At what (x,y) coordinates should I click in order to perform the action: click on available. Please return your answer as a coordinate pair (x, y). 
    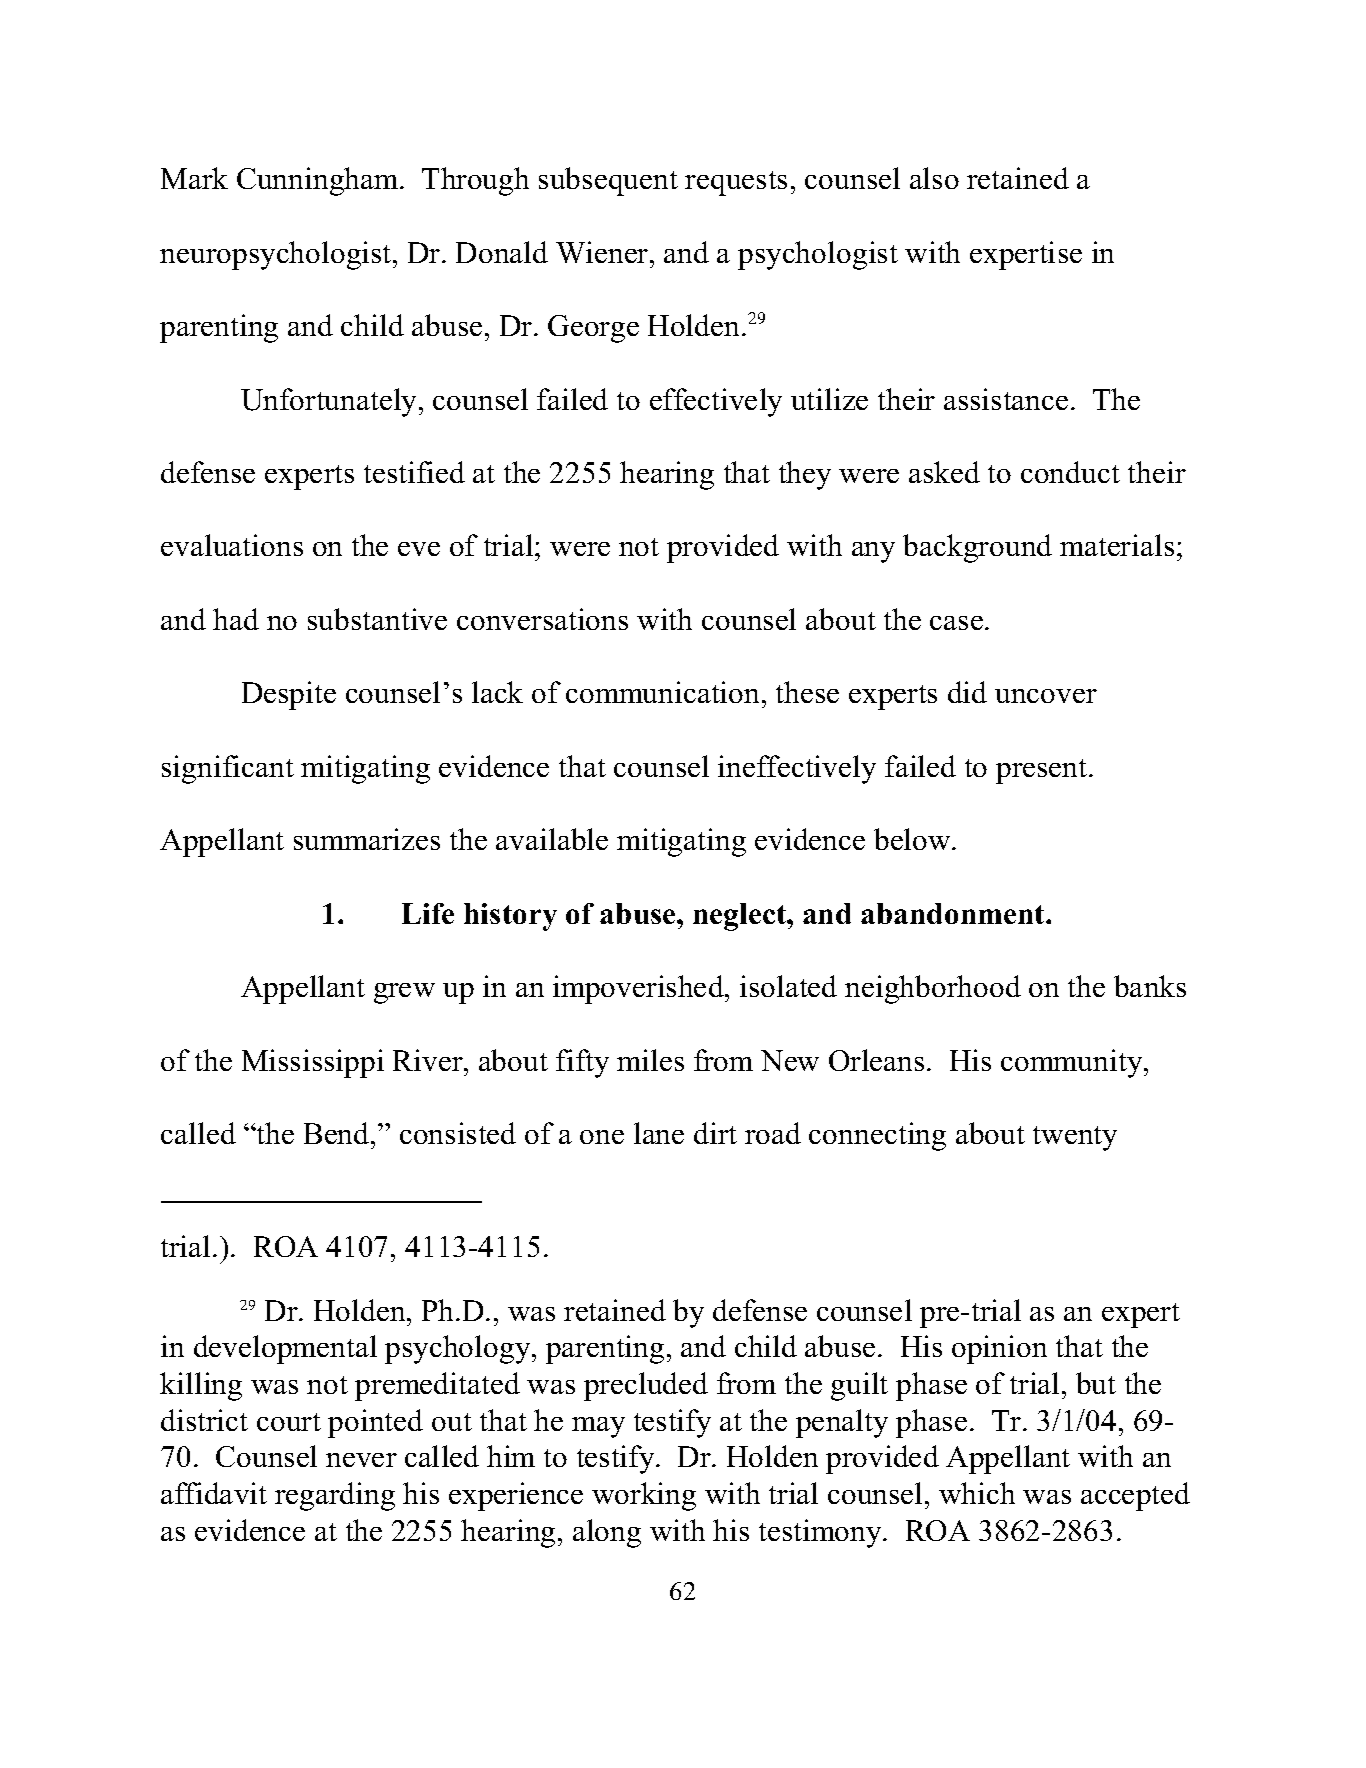
    Looking at the image, I should click on (552, 839).
